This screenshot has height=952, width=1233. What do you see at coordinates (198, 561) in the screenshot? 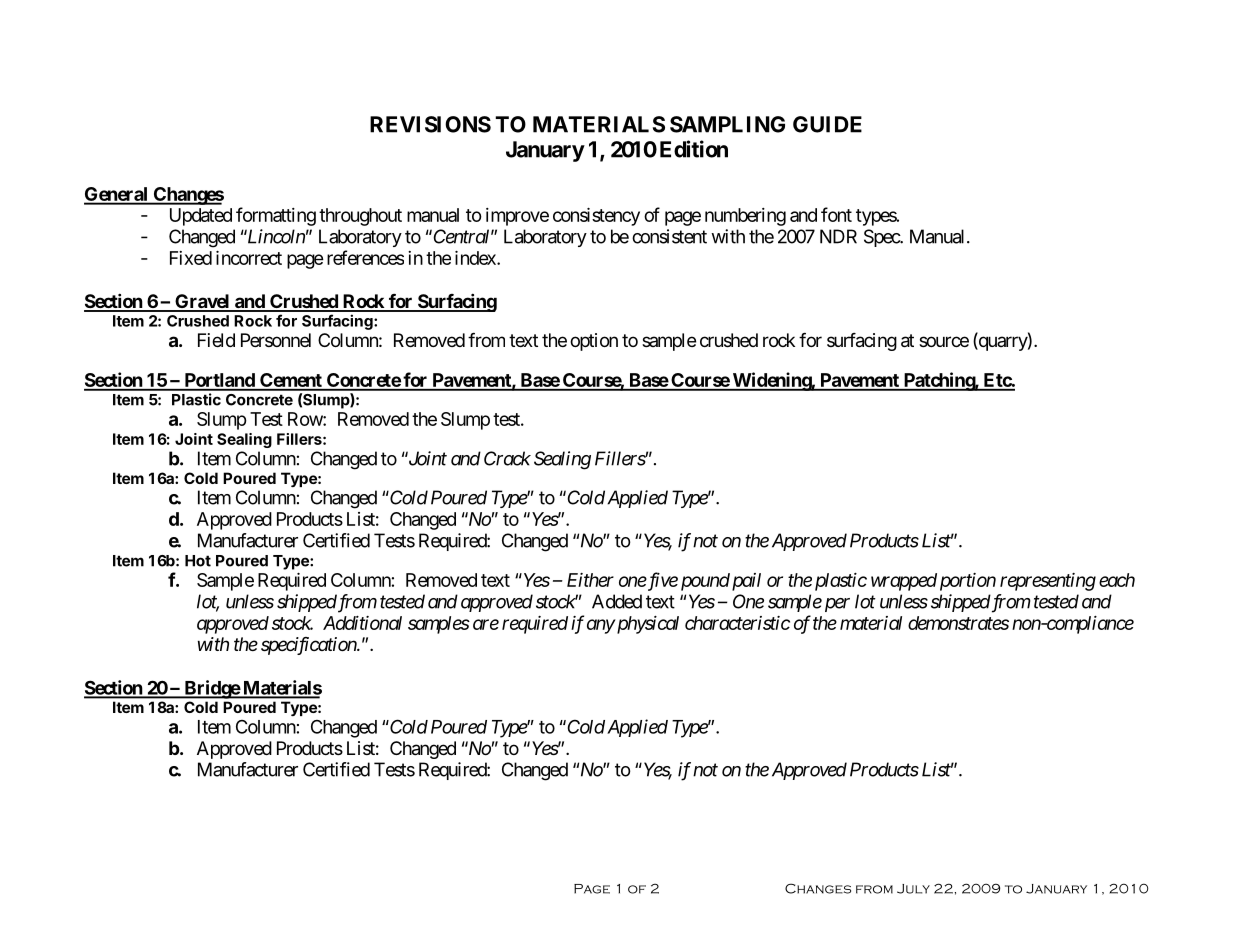
I see `Hot` at bounding box center [198, 561].
